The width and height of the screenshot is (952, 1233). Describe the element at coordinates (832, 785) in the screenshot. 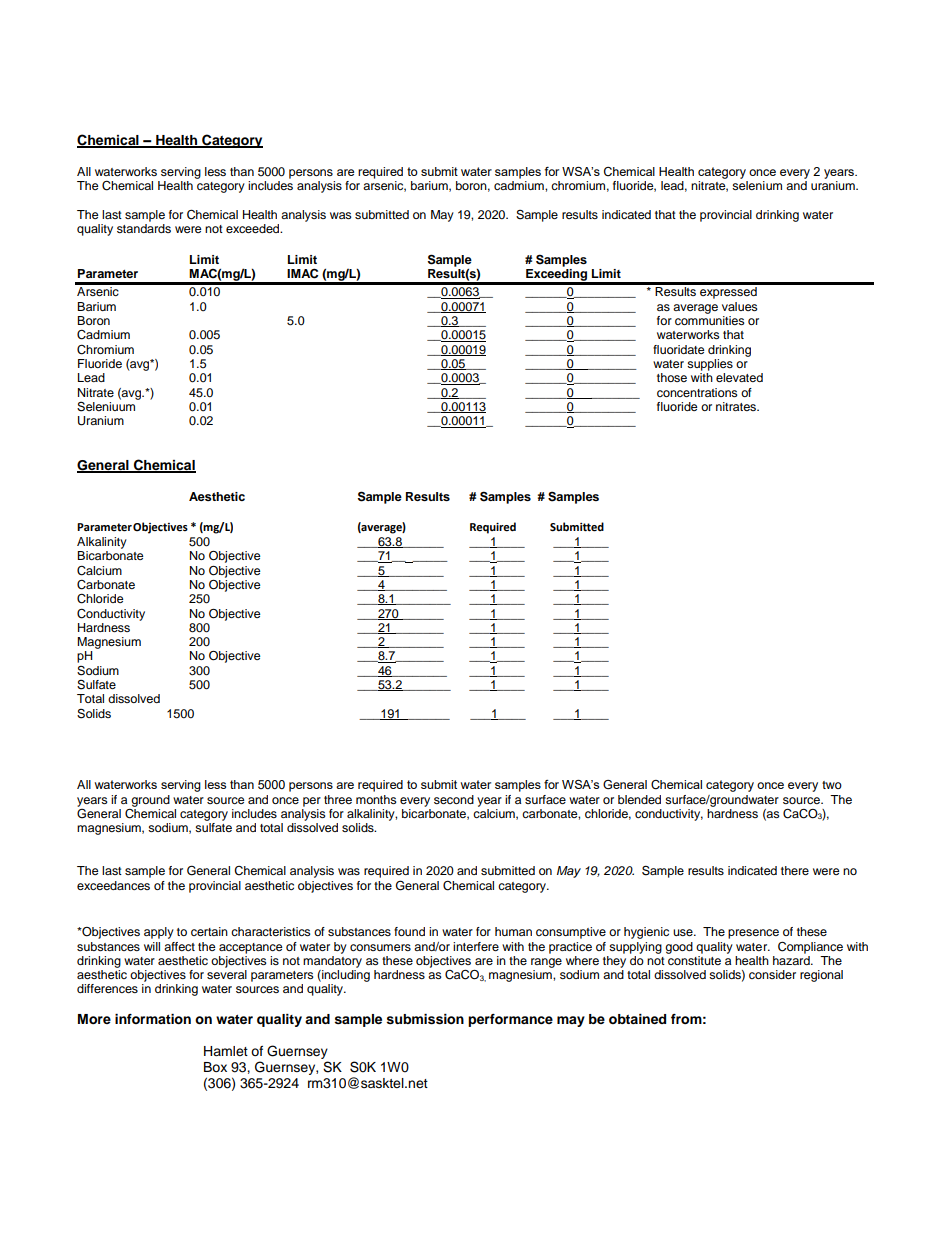

I see `two` at that location.
